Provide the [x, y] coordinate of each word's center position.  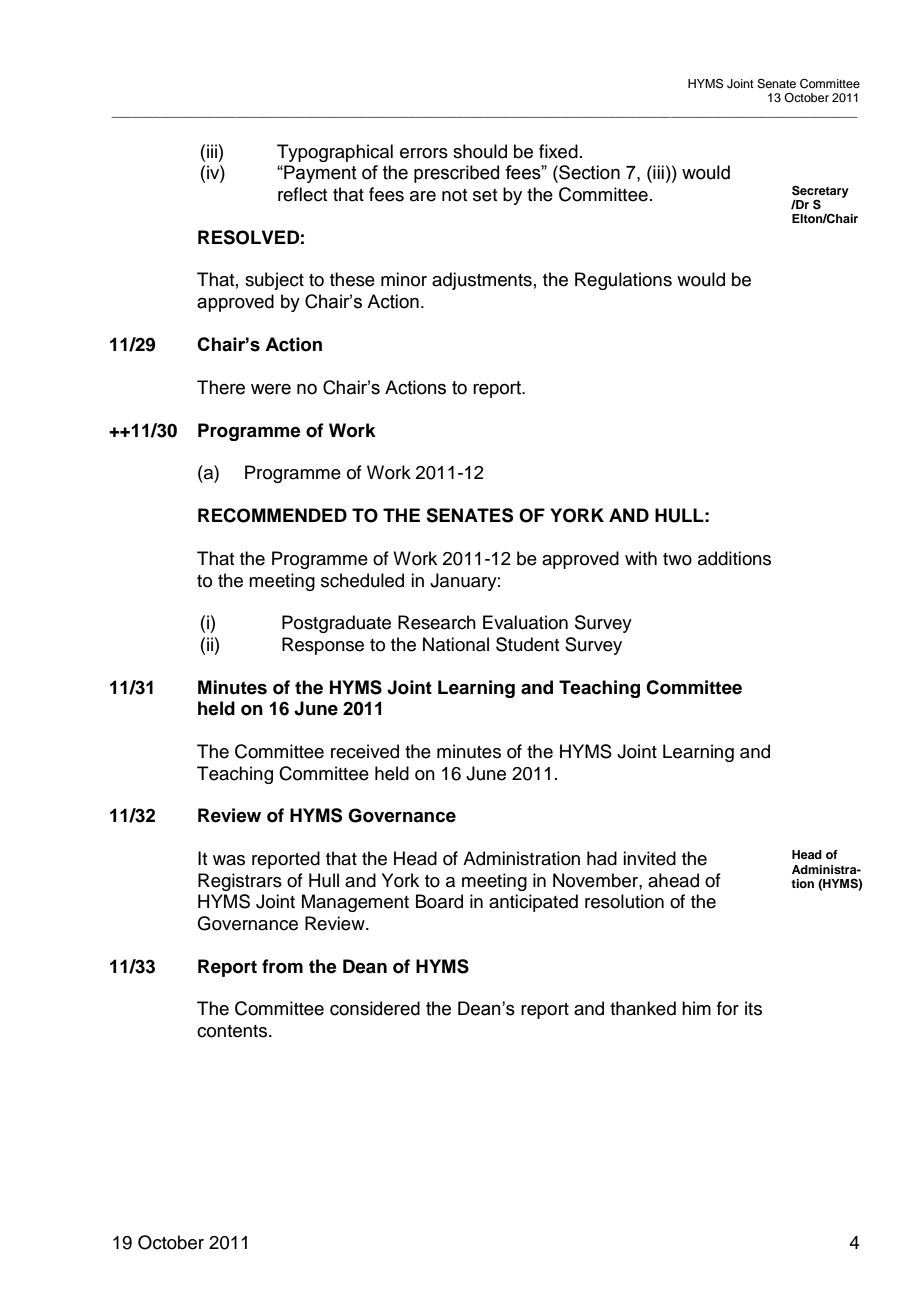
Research [437, 622]
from [282, 966]
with [641, 558]
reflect [302, 194]
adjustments [482, 281]
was [229, 860]
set [485, 195]
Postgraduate [336, 624]
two [677, 559]
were [271, 389]
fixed [558, 151]
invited [649, 858]
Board [439, 901]
